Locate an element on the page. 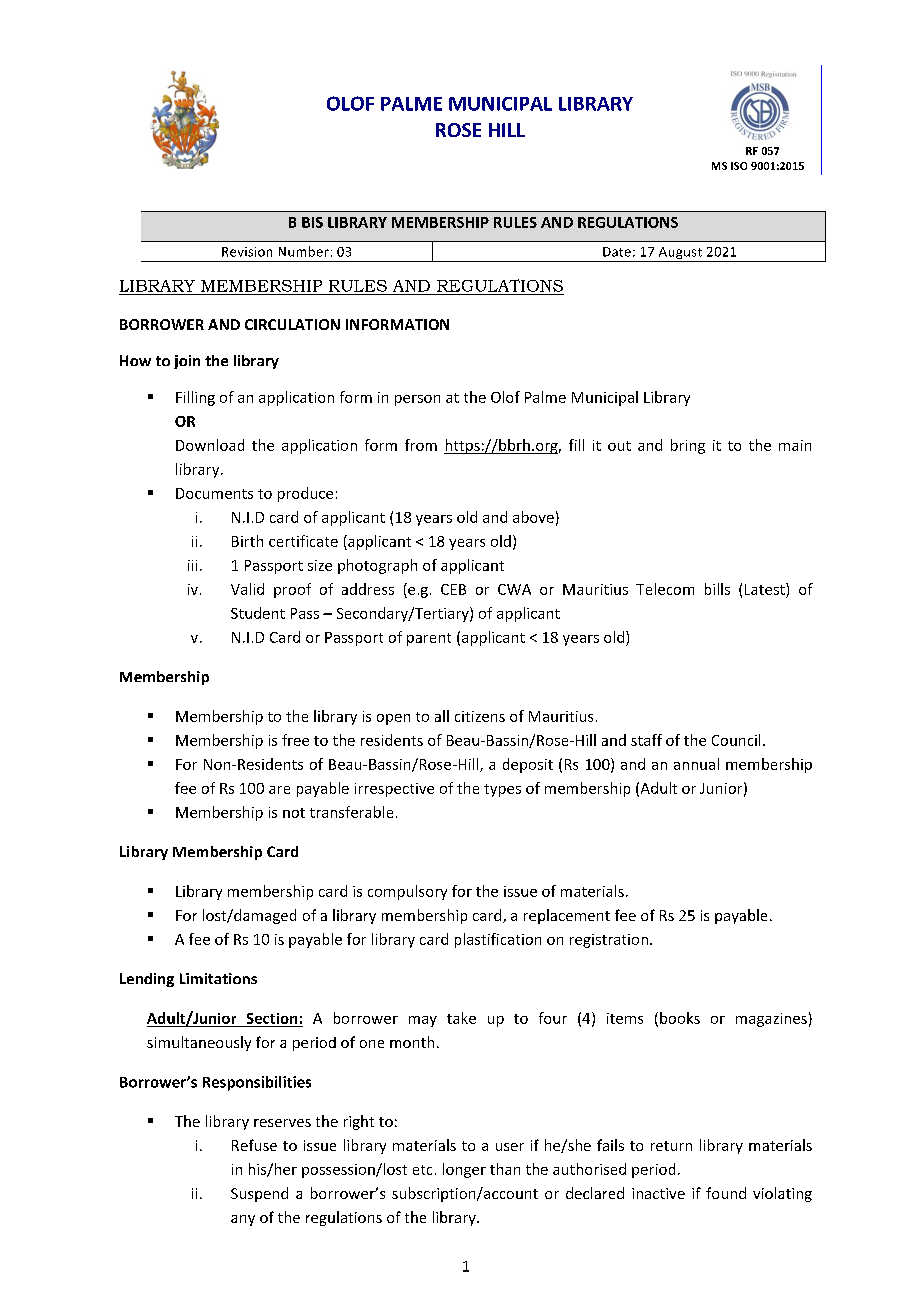 The width and height of the document is (924, 1308). Revision is located at coordinates (247, 252).
